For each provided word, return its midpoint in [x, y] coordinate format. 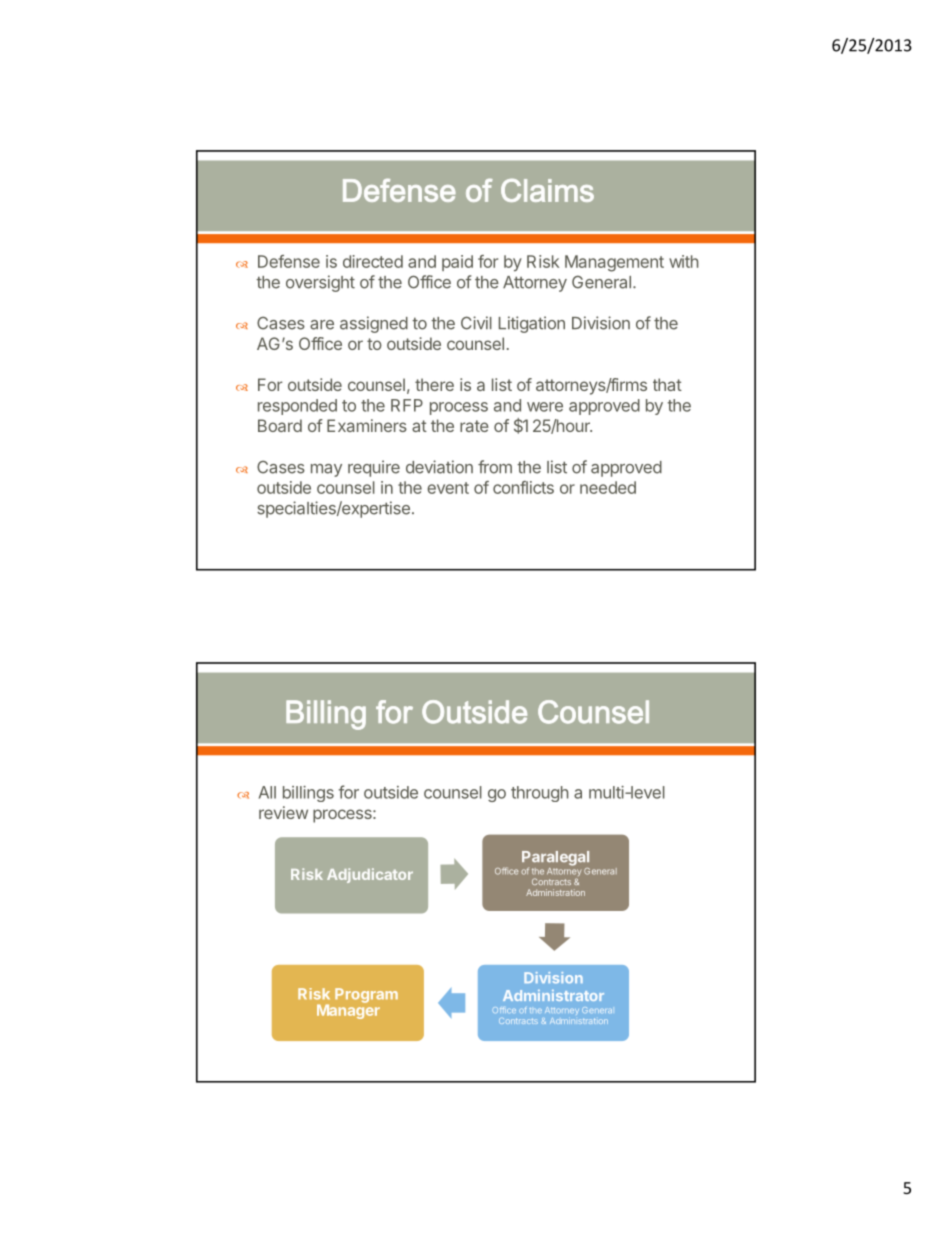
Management [614, 263]
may [326, 470]
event [448, 488]
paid [457, 263]
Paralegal [555, 859]
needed [608, 487]
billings [308, 794]
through [539, 794]
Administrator [553, 995]
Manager [348, 1010]
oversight [320, 283]
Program [366, 995]
